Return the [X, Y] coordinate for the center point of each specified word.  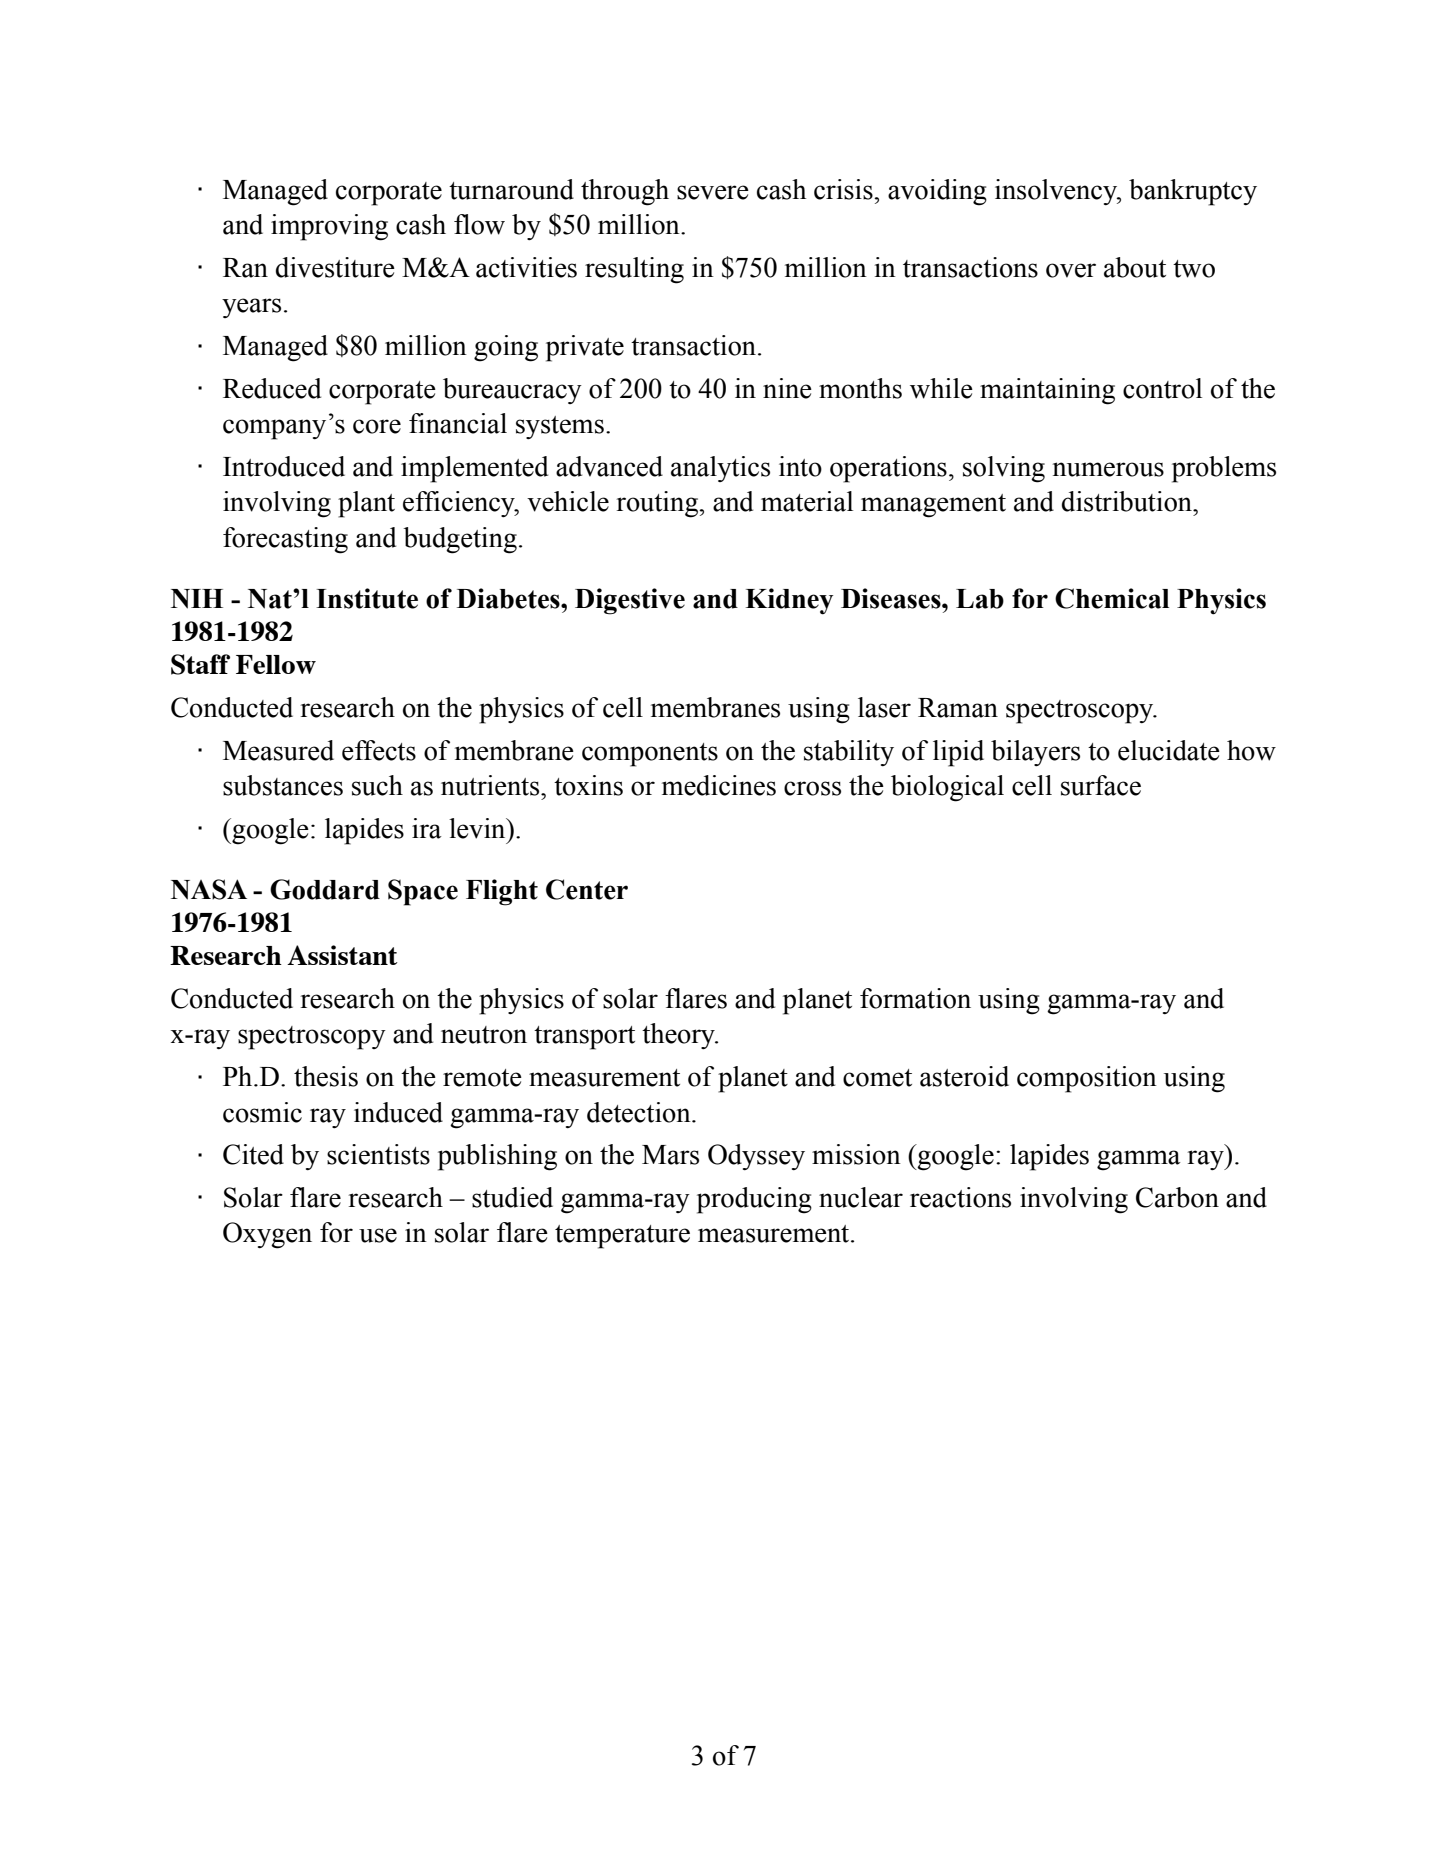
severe [713, 192]
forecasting [285, 540]
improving [329, 227]
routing [658, 504]
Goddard [325, 889]
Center [587, 889]
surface [1101, 785]
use [378, 1235]
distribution [1128, 501]
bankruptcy [1193, 192]
